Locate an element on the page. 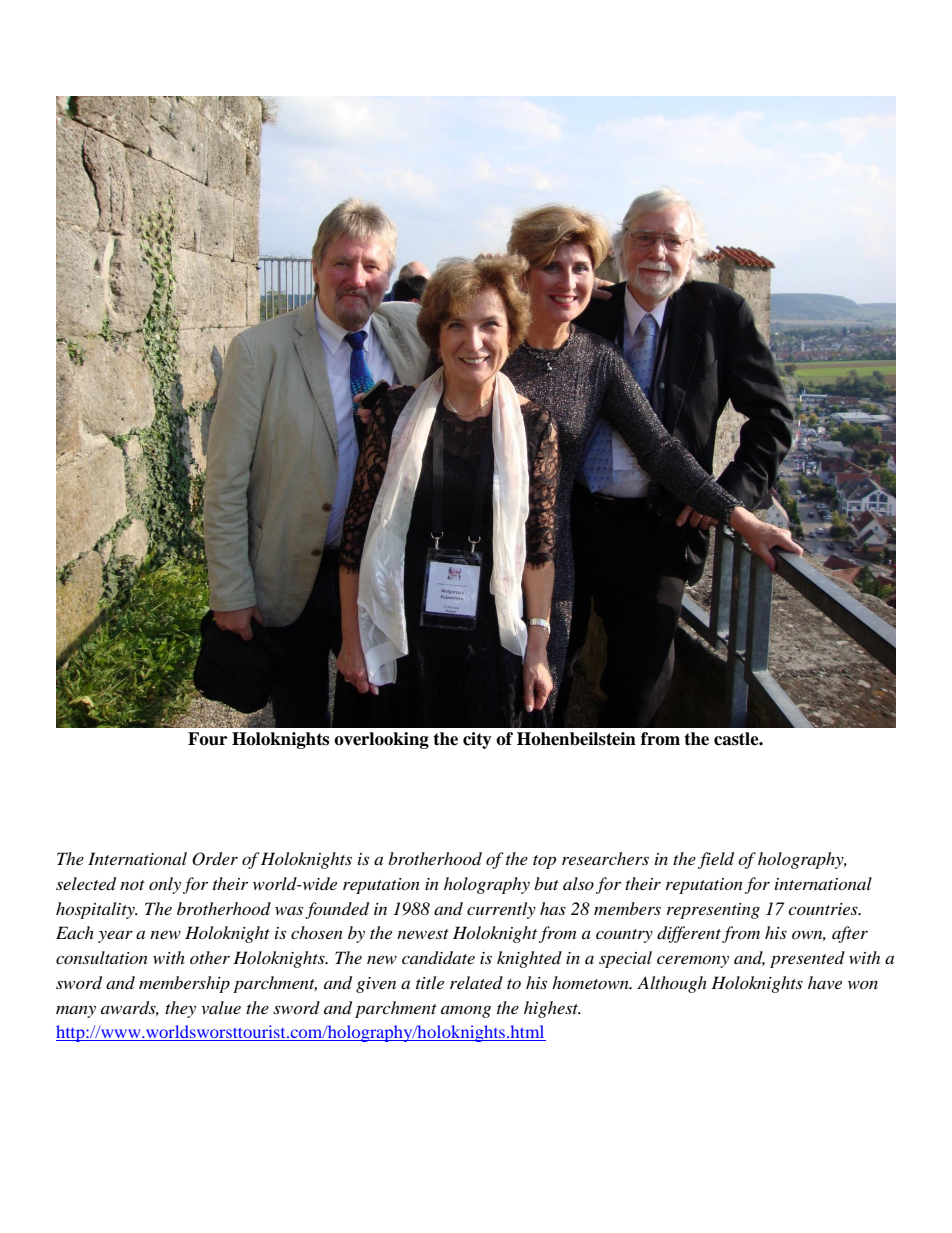 Image resolution: width=952 pixels, height=1233 pixels. overlooking is located at coordinates (381, 740).
